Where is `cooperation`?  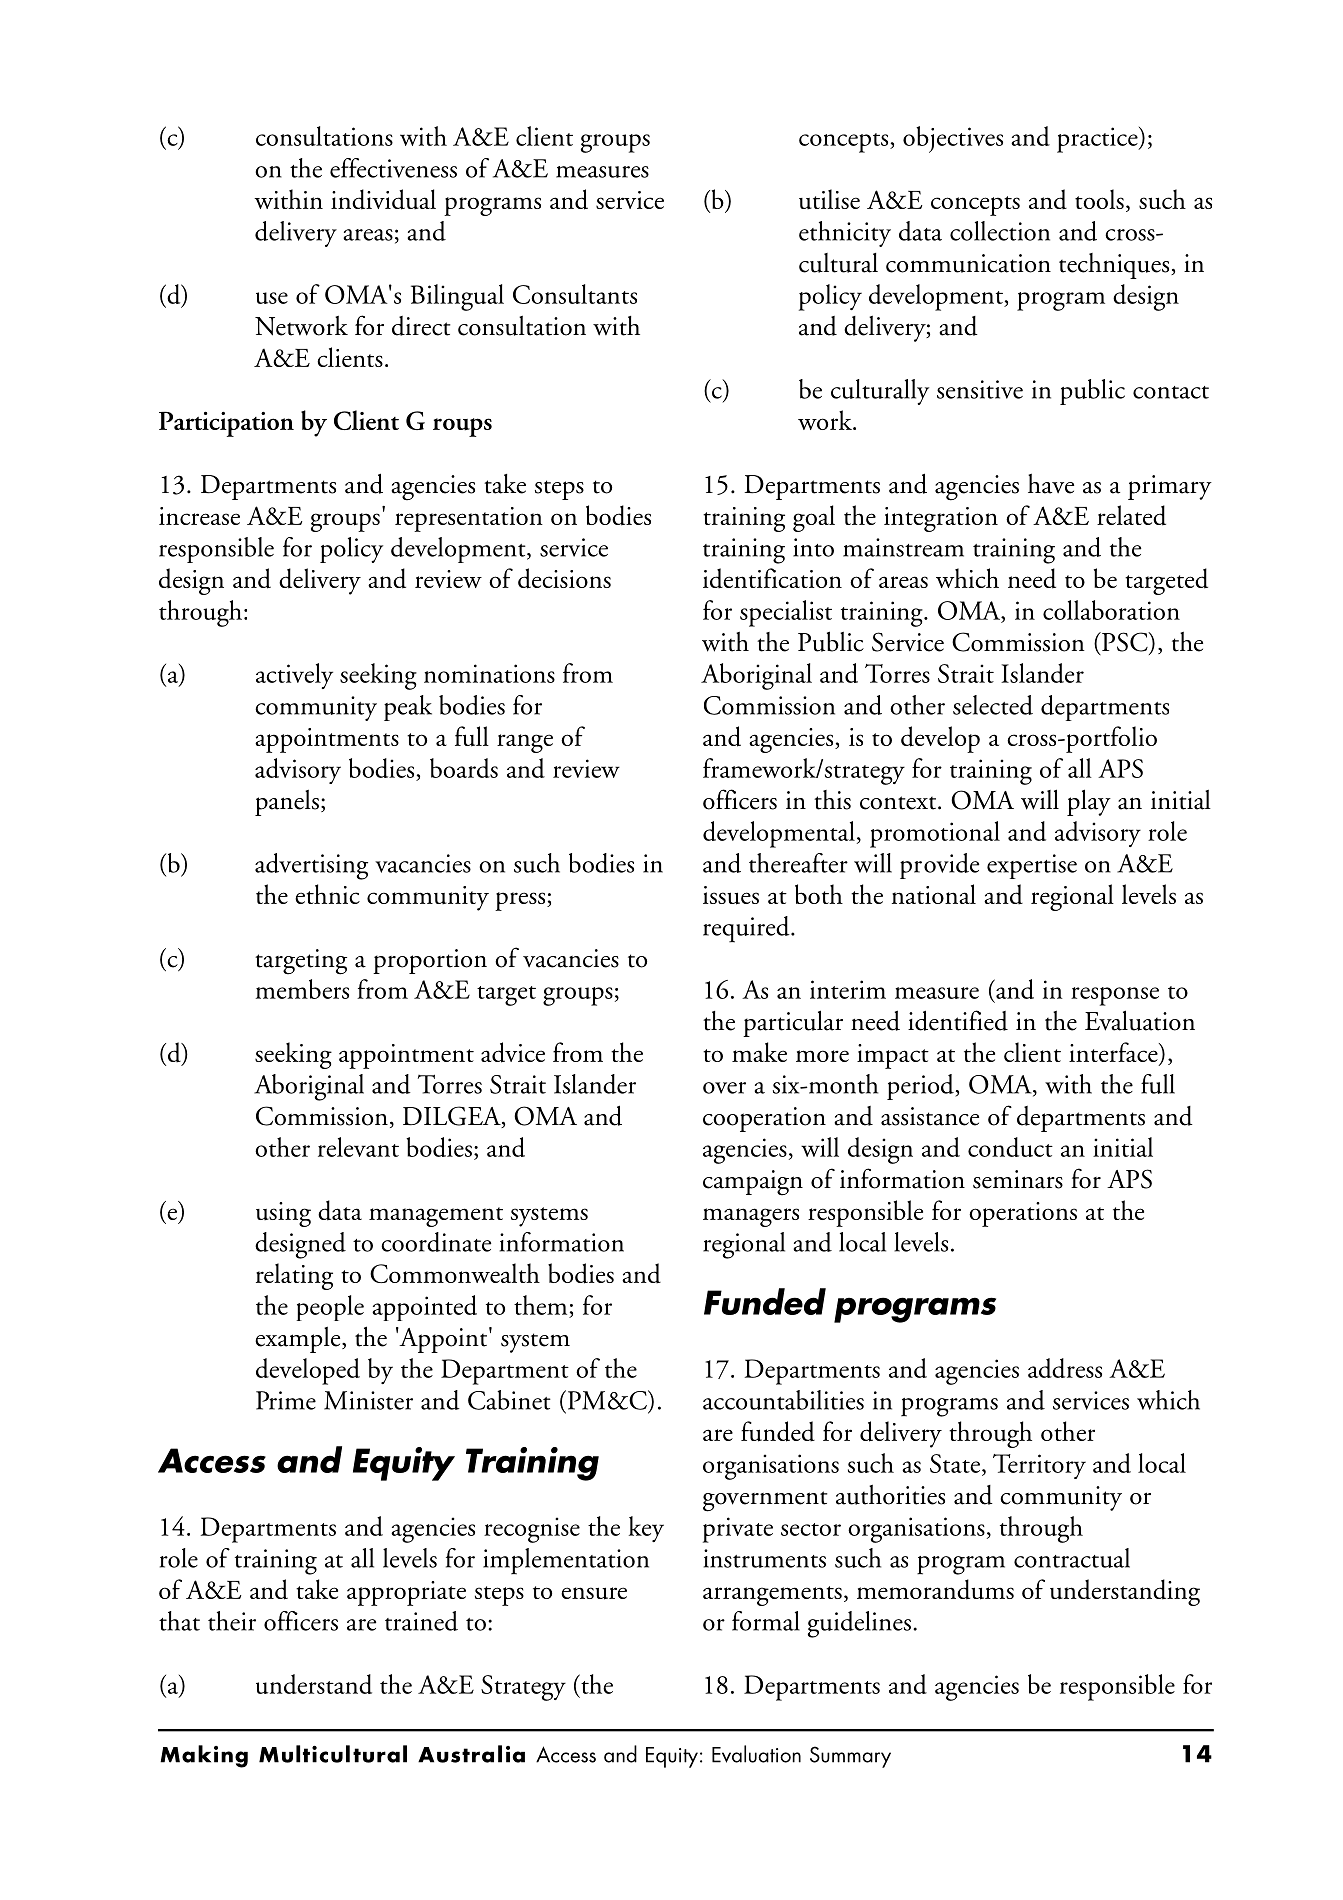
cooperation is located at coordinates (764, 1119).
